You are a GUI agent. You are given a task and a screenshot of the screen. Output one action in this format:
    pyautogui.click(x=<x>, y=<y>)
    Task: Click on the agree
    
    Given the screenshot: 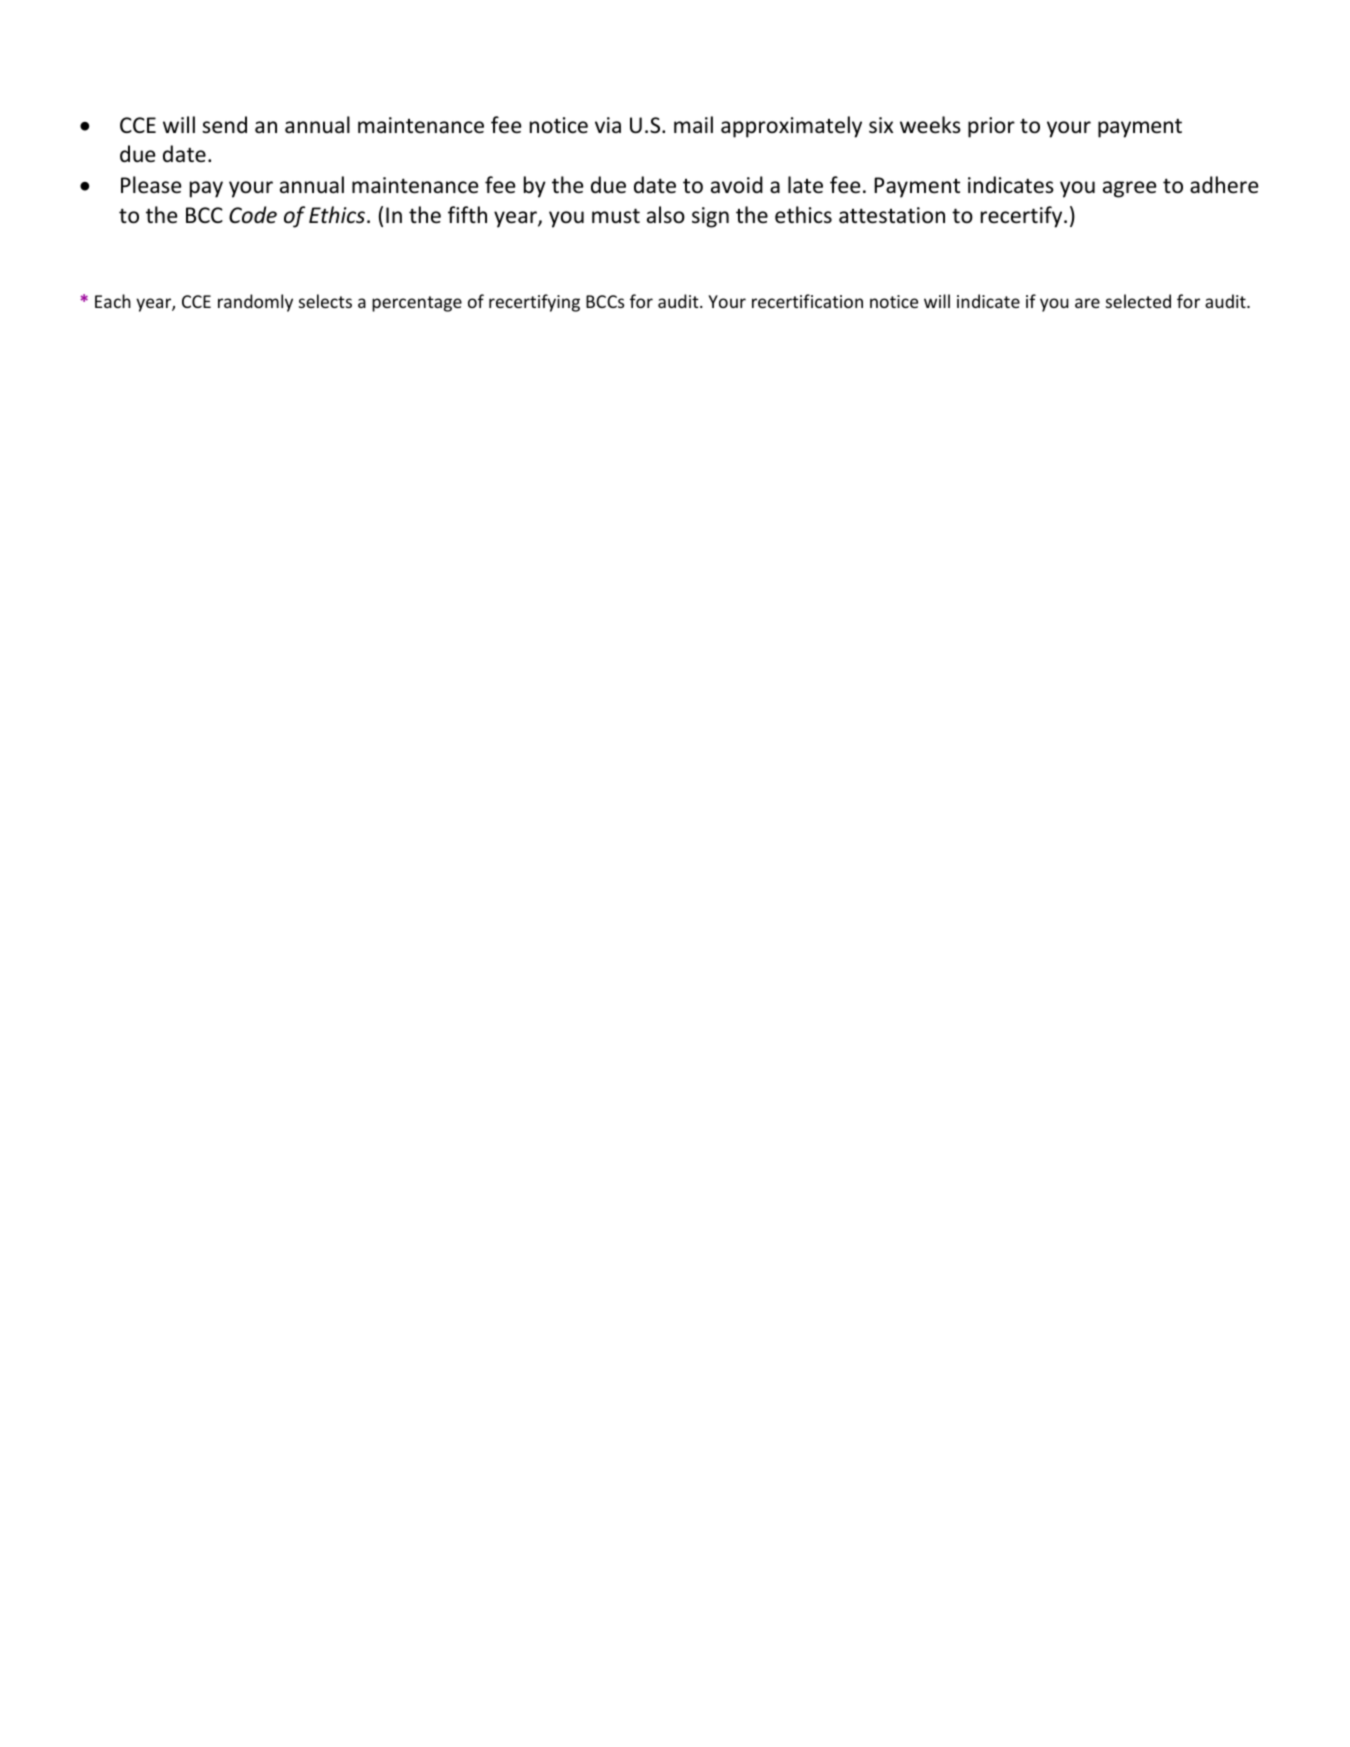 What is the action you would take?
    pyautogui.click(x=1130, y=189)
